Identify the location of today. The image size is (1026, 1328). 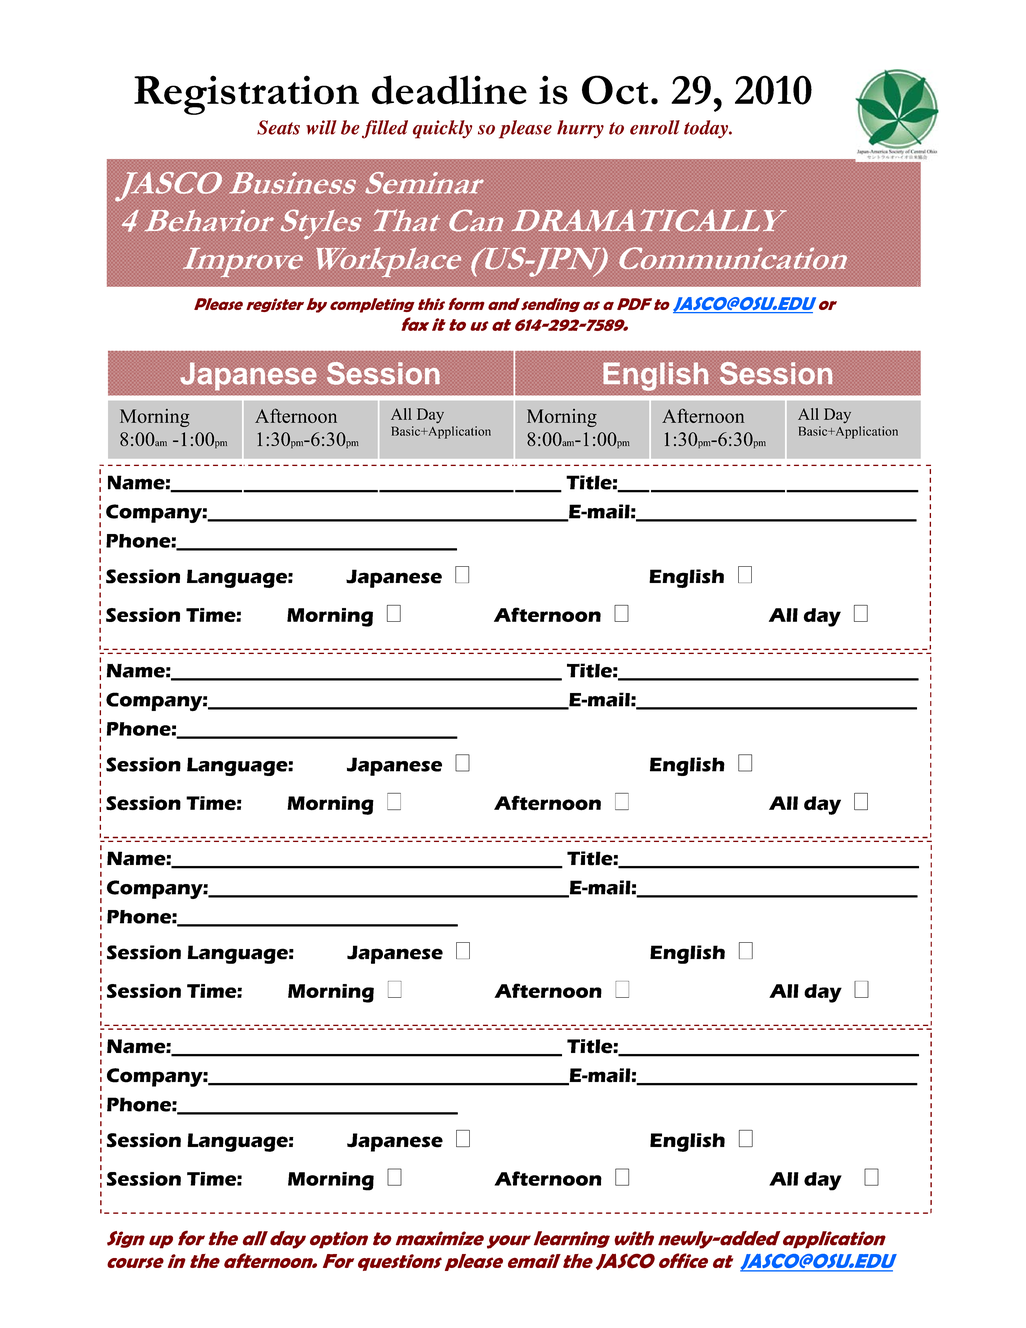
(707, 129).
